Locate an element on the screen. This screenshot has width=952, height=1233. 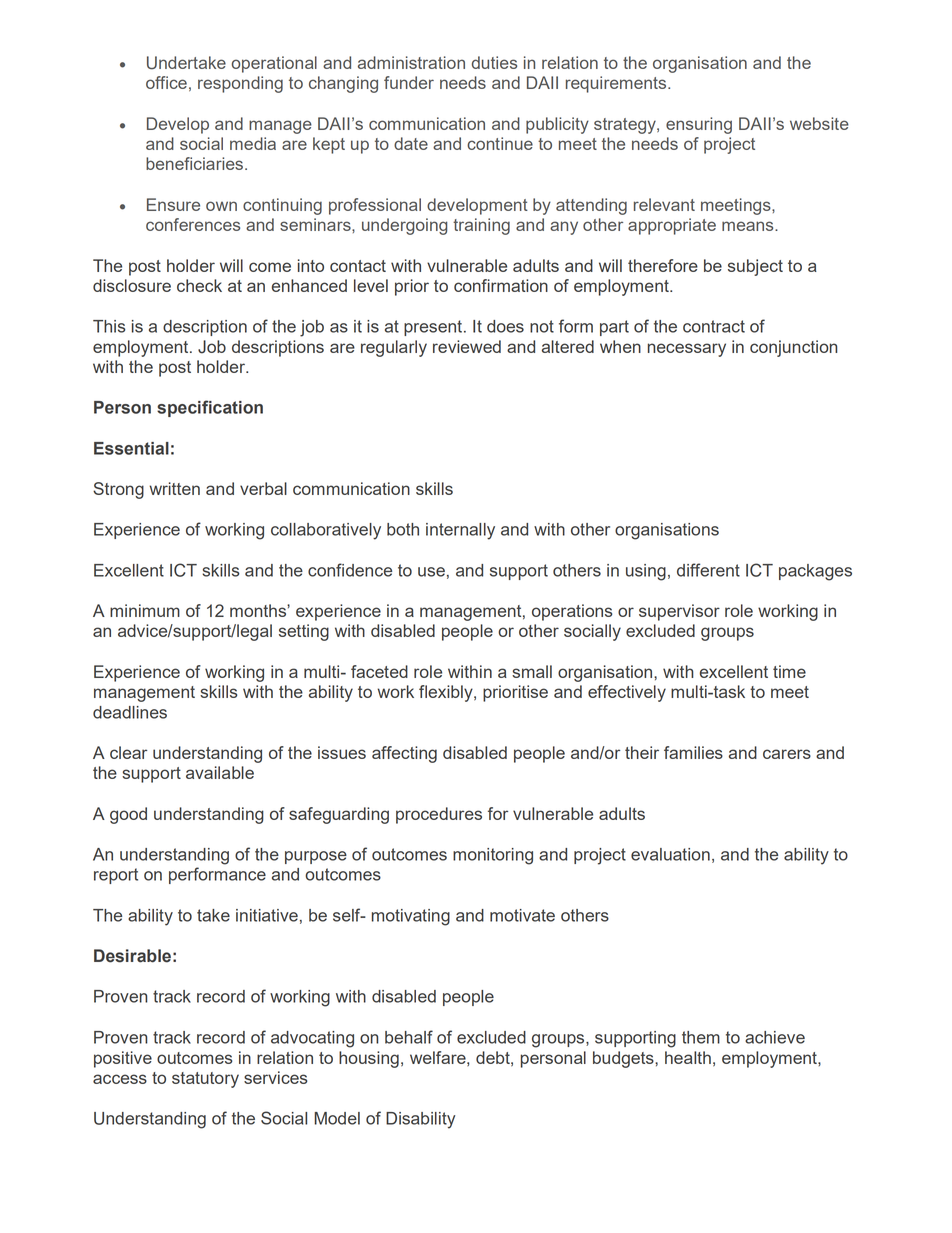
good is located at coordinates (128, 815).
